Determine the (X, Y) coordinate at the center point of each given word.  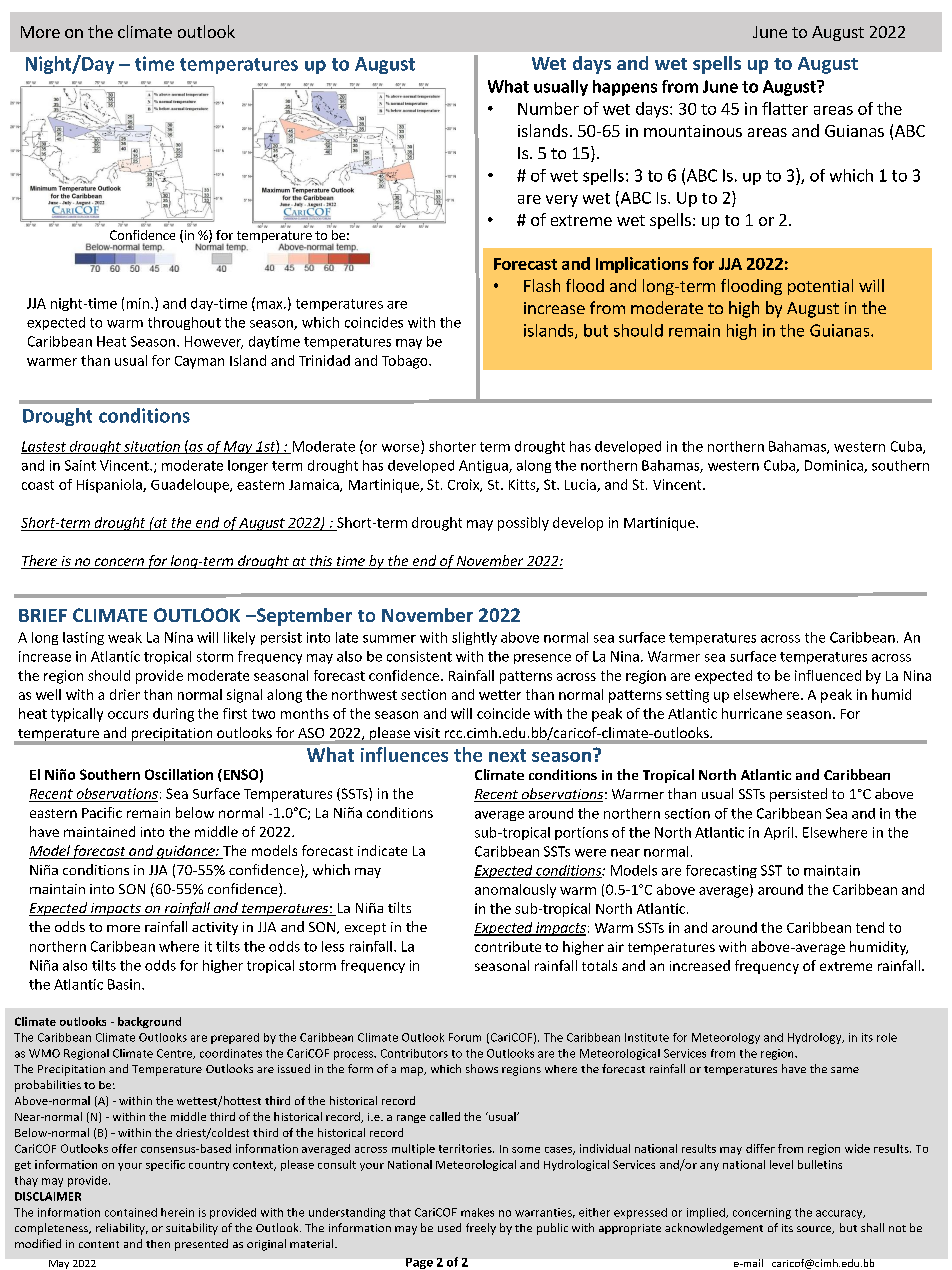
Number (548, 108)
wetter (500, 695)
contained (131, 1212)
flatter (785, 108)
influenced (828, 675)
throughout (184, 323)
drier (125, 694)
